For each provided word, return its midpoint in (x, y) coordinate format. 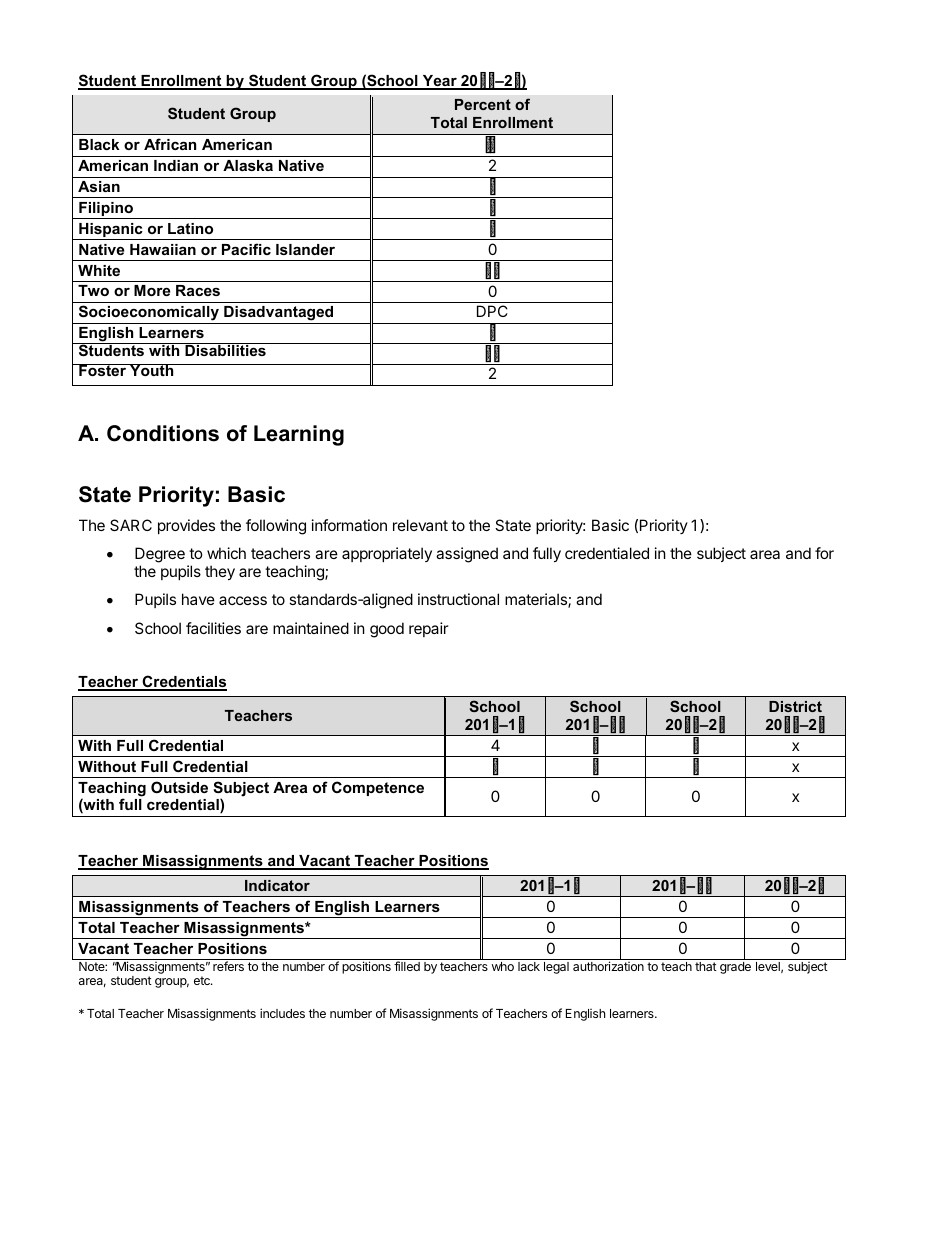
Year (439, 82)
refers (228, 966)
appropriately (387, 554)
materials (537, 600)
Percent (483, 104)
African (170, 144)
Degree (160, 556)
